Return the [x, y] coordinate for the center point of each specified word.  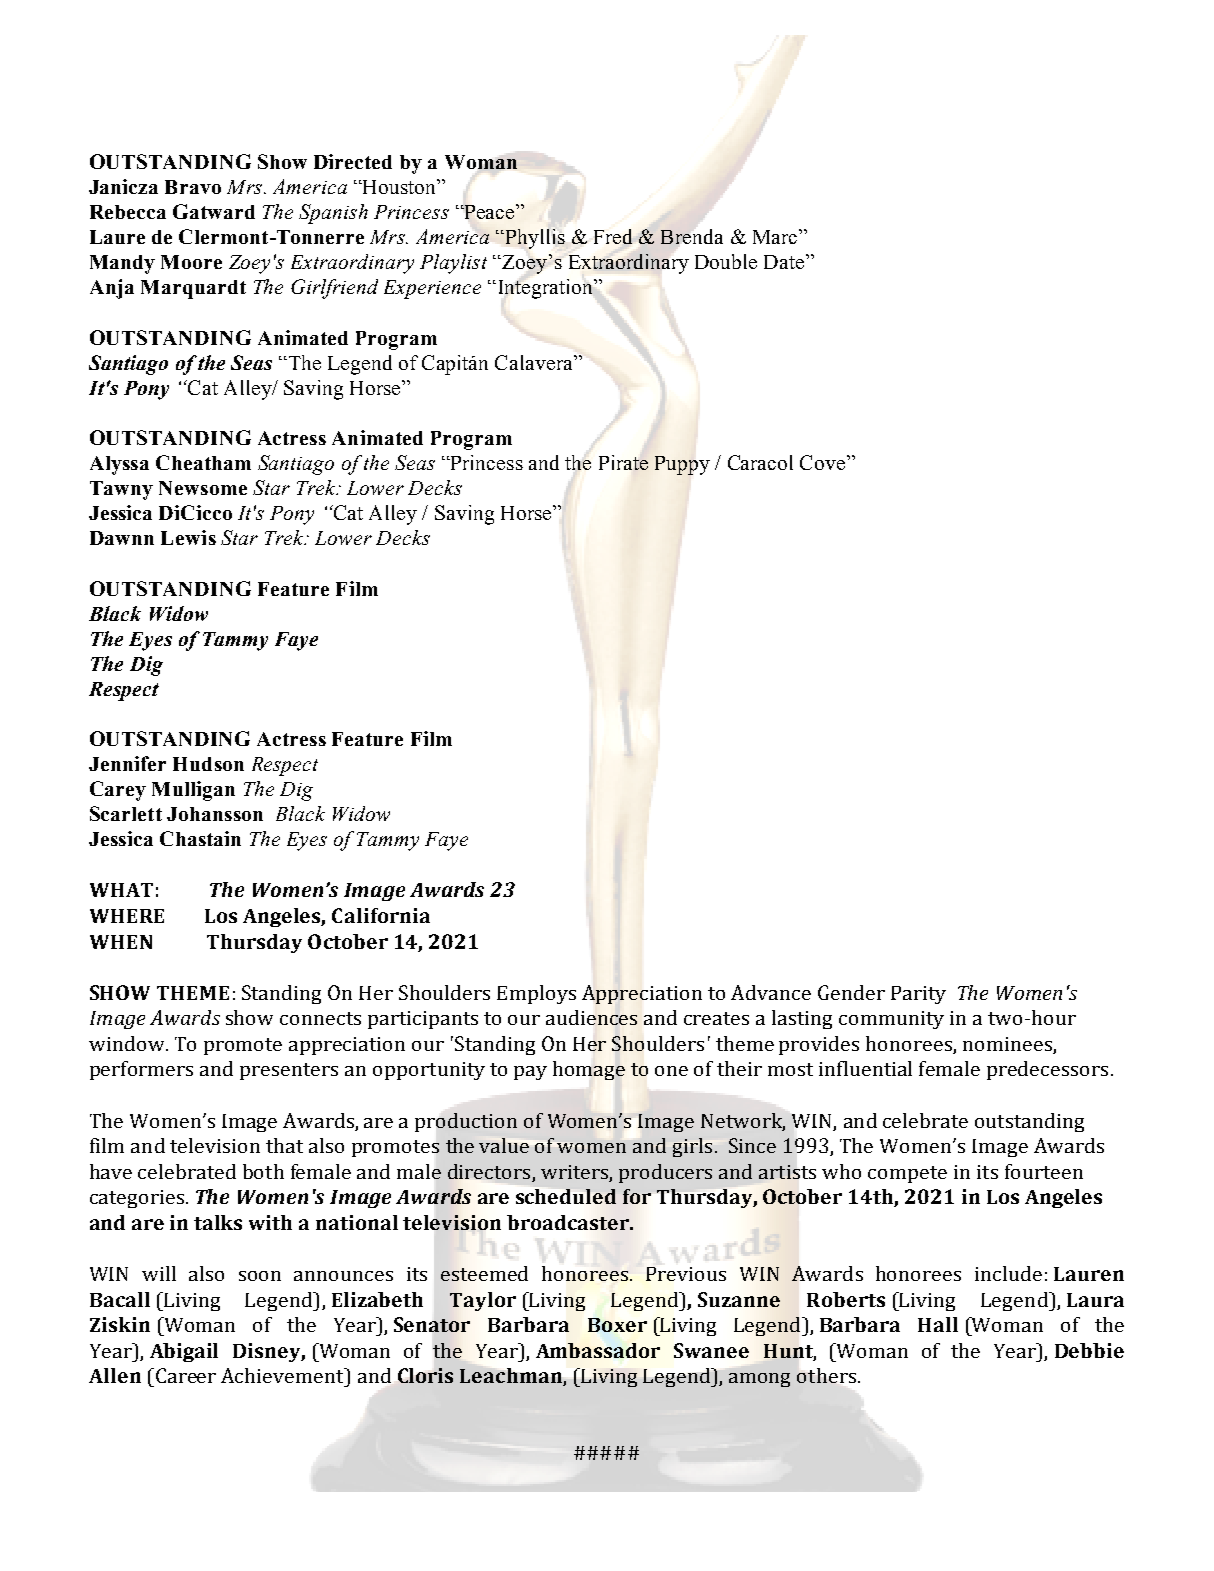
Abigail [184, 1352]
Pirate [623, 462]
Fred [613, 236]
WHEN [121, 942]
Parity [918, 995]
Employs [536, 994]
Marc [776, 236]
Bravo [193, 187]
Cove [824, 462]
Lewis [188, 537]
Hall [938, 1324]
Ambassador [598, 1350]
